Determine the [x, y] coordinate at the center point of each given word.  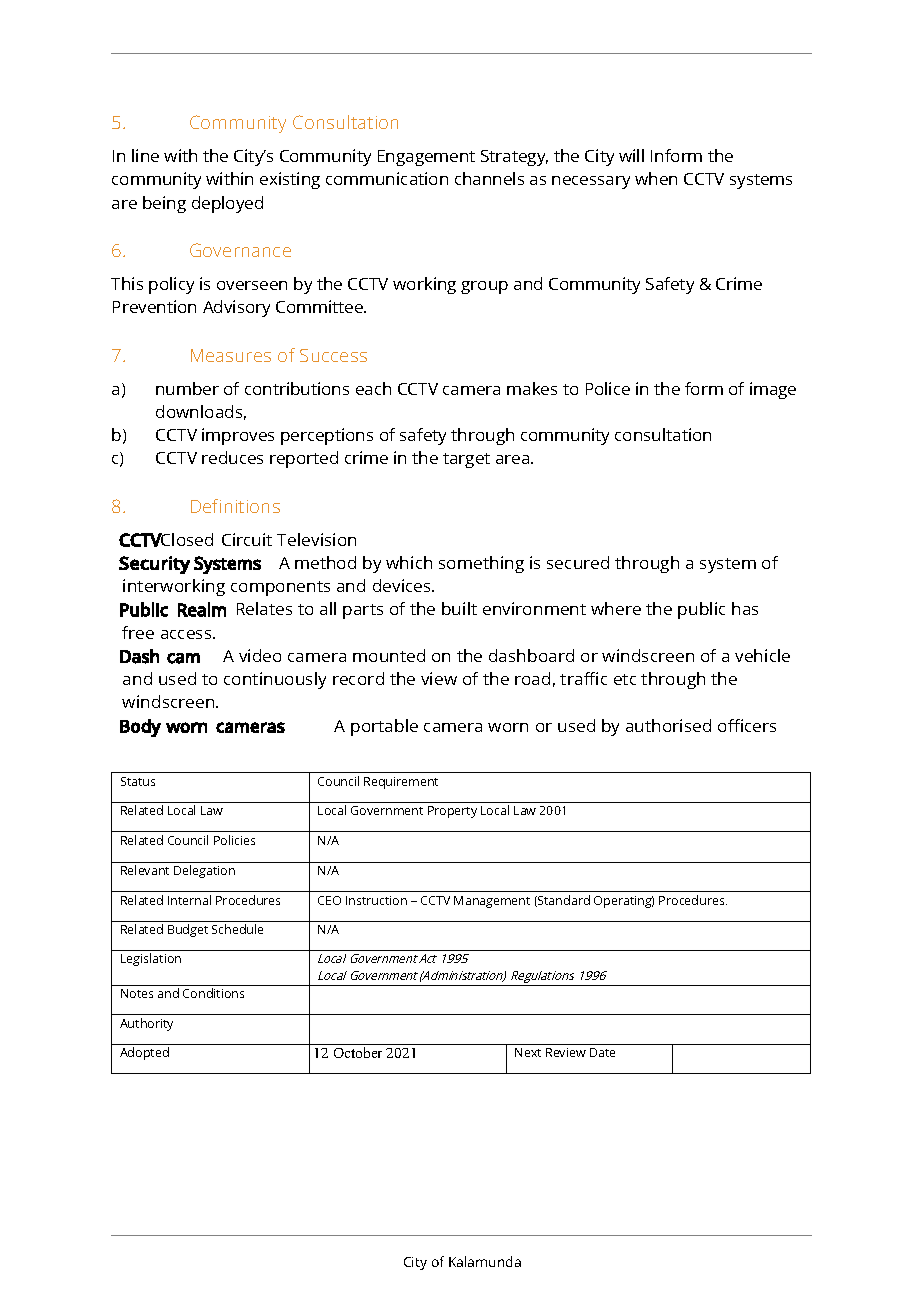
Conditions [213, 993]
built [459, 608]
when [656, 178]
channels [489, 178]
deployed [227, 204]
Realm [202, 609]
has [745, 608]
